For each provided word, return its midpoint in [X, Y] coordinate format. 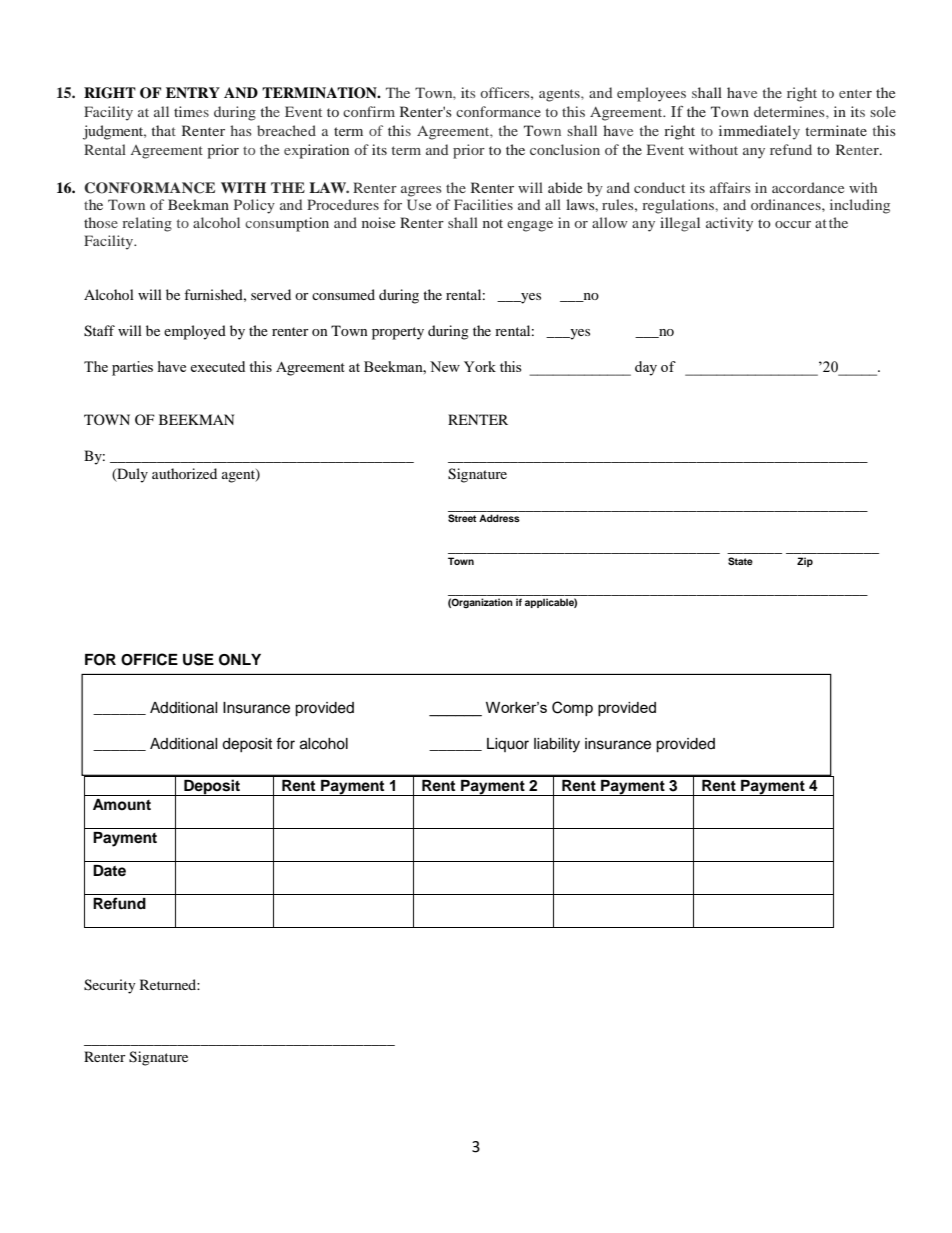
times [191, 111]
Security [110, 986]
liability [557, 745]
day [646, 368]
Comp [572, 708]
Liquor [508, 745]
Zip [805, 562]
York [480, 366]
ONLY [240, 660]
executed [217, 366]
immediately [759, 132]
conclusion [565, 149]
